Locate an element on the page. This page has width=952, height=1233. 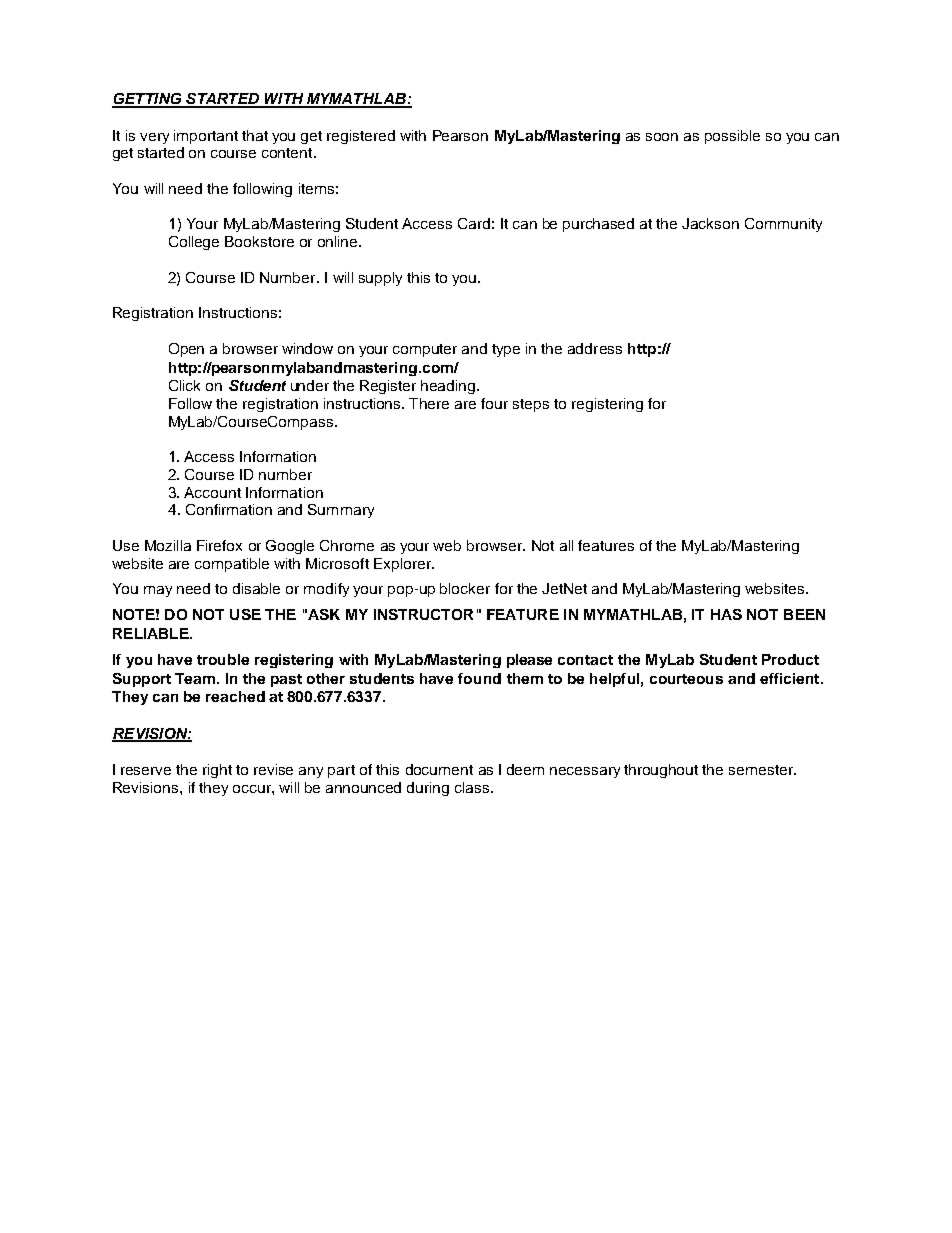
address is located at coordinates (595, 348).
